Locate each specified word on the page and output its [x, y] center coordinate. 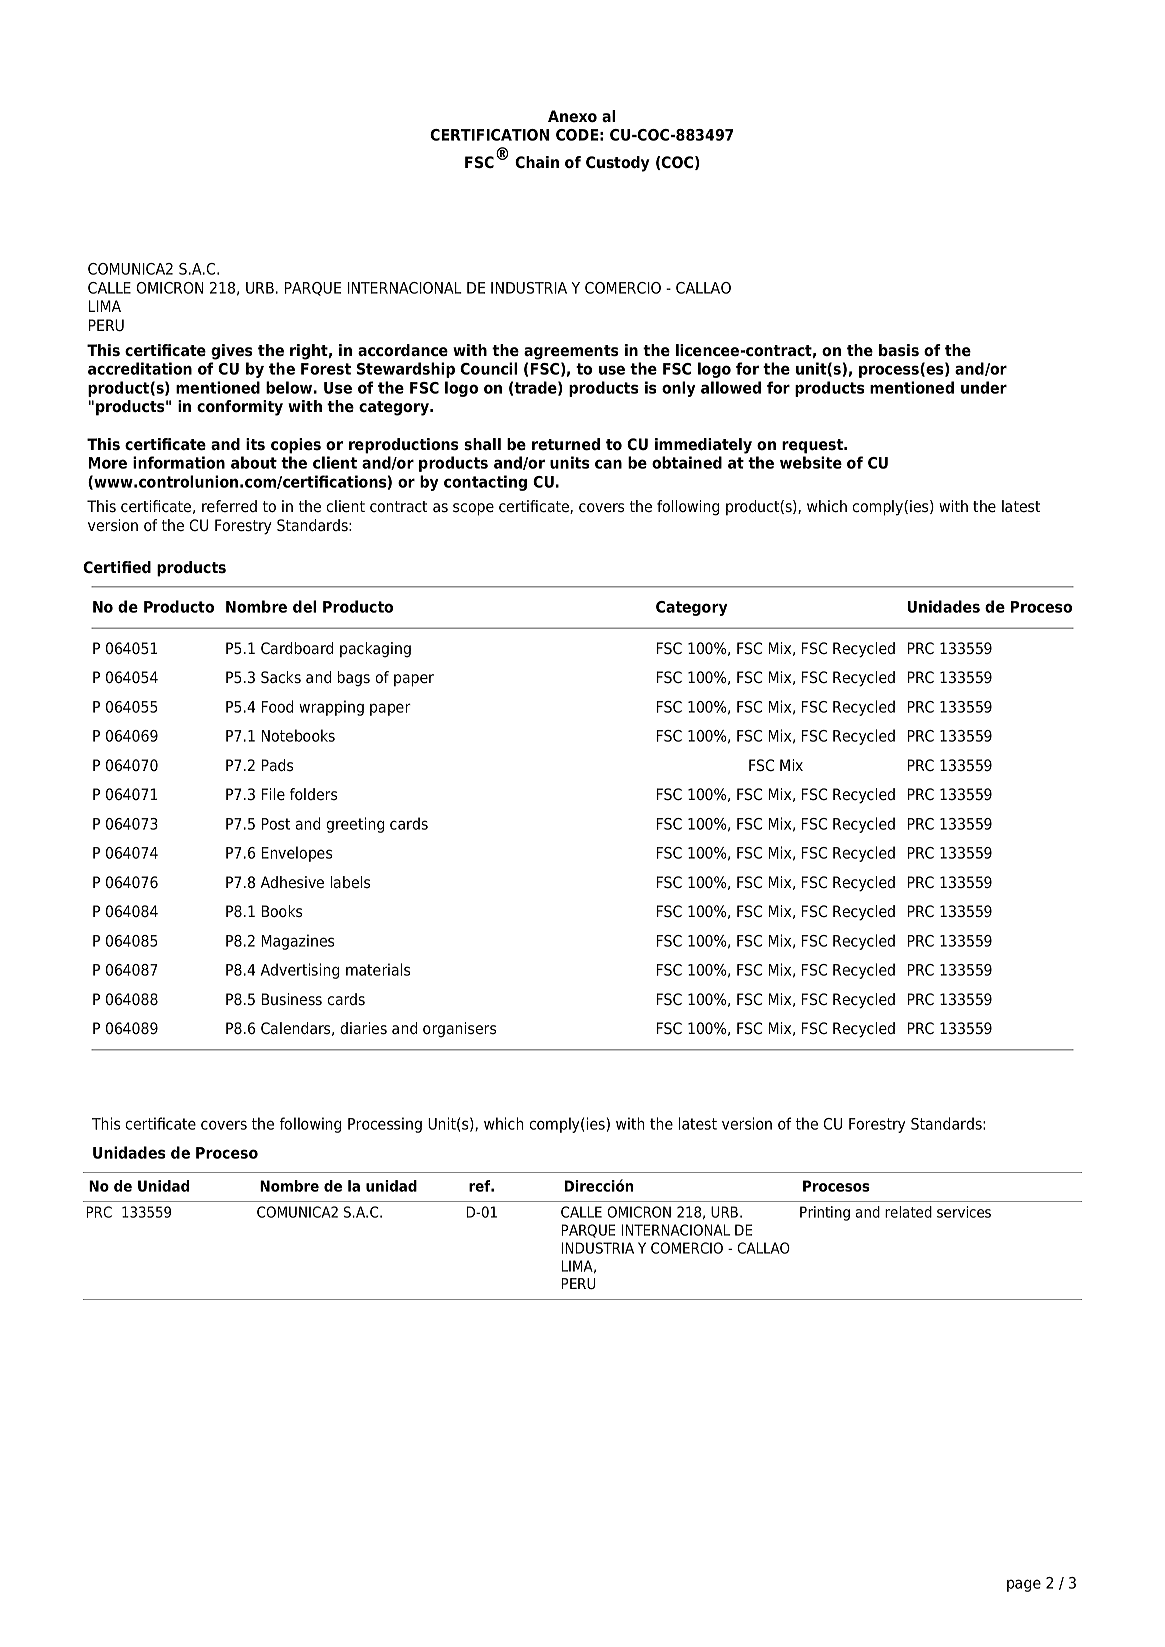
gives [232, 352]
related [908, 1212]
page [1024, 1585]
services [964, 1212]
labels [350, 882]
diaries [363, 1028]
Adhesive [292, 882]
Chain [537, 162]
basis [899, 350]
